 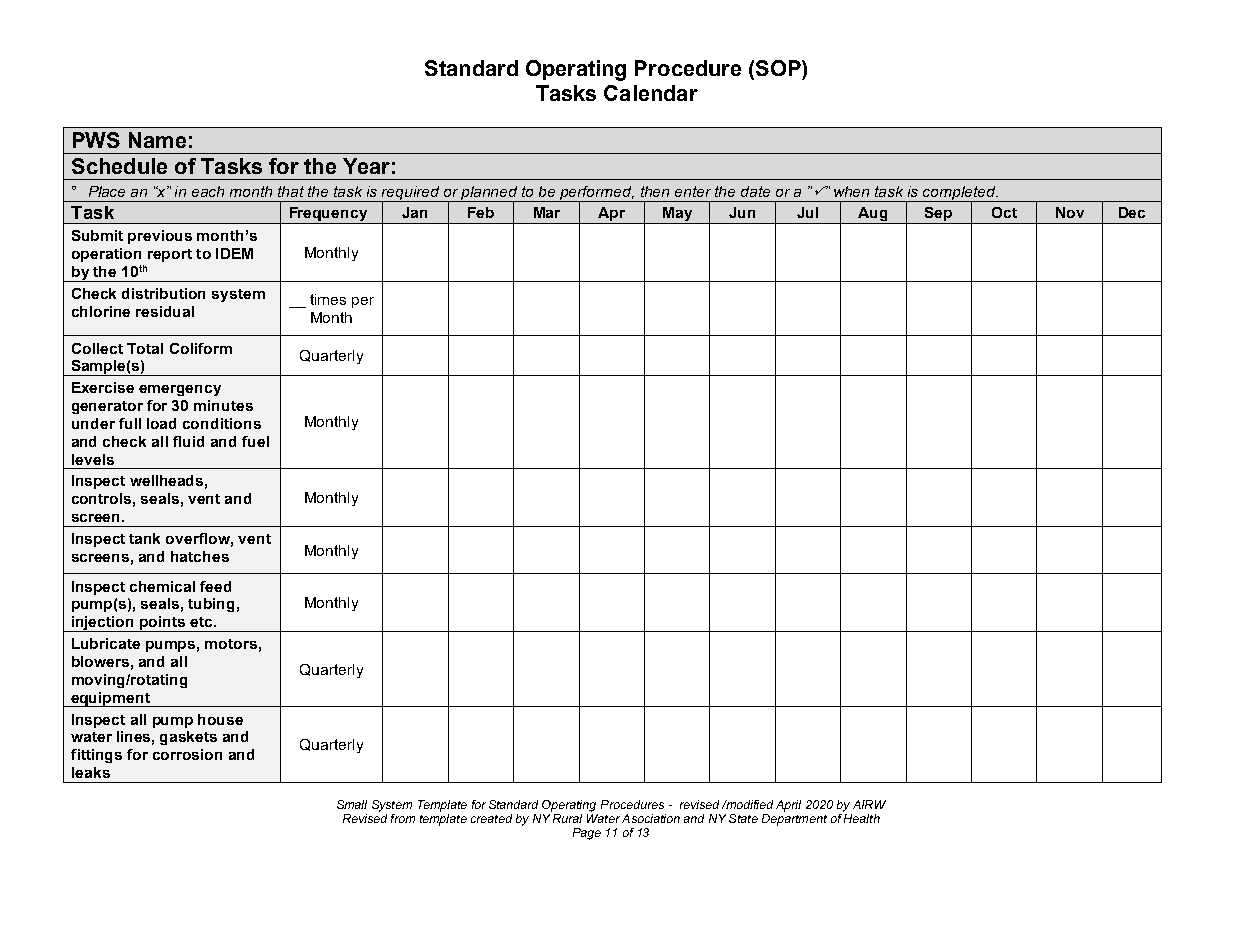 What do you see at coordinates (352, 804) in the screenshot?
I see `Small` at bounding box center [352, 804].
